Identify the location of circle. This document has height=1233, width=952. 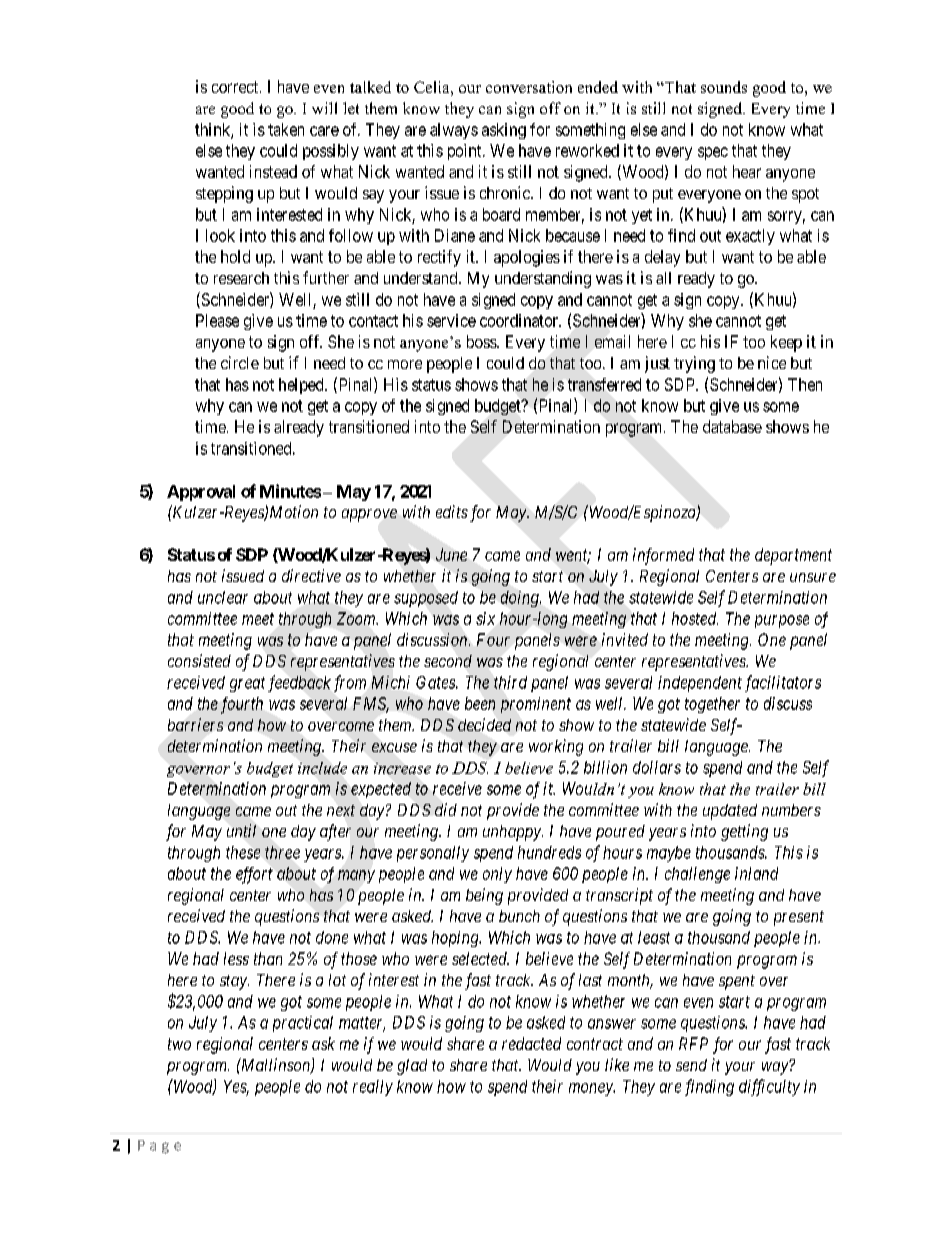
(240, 362).
